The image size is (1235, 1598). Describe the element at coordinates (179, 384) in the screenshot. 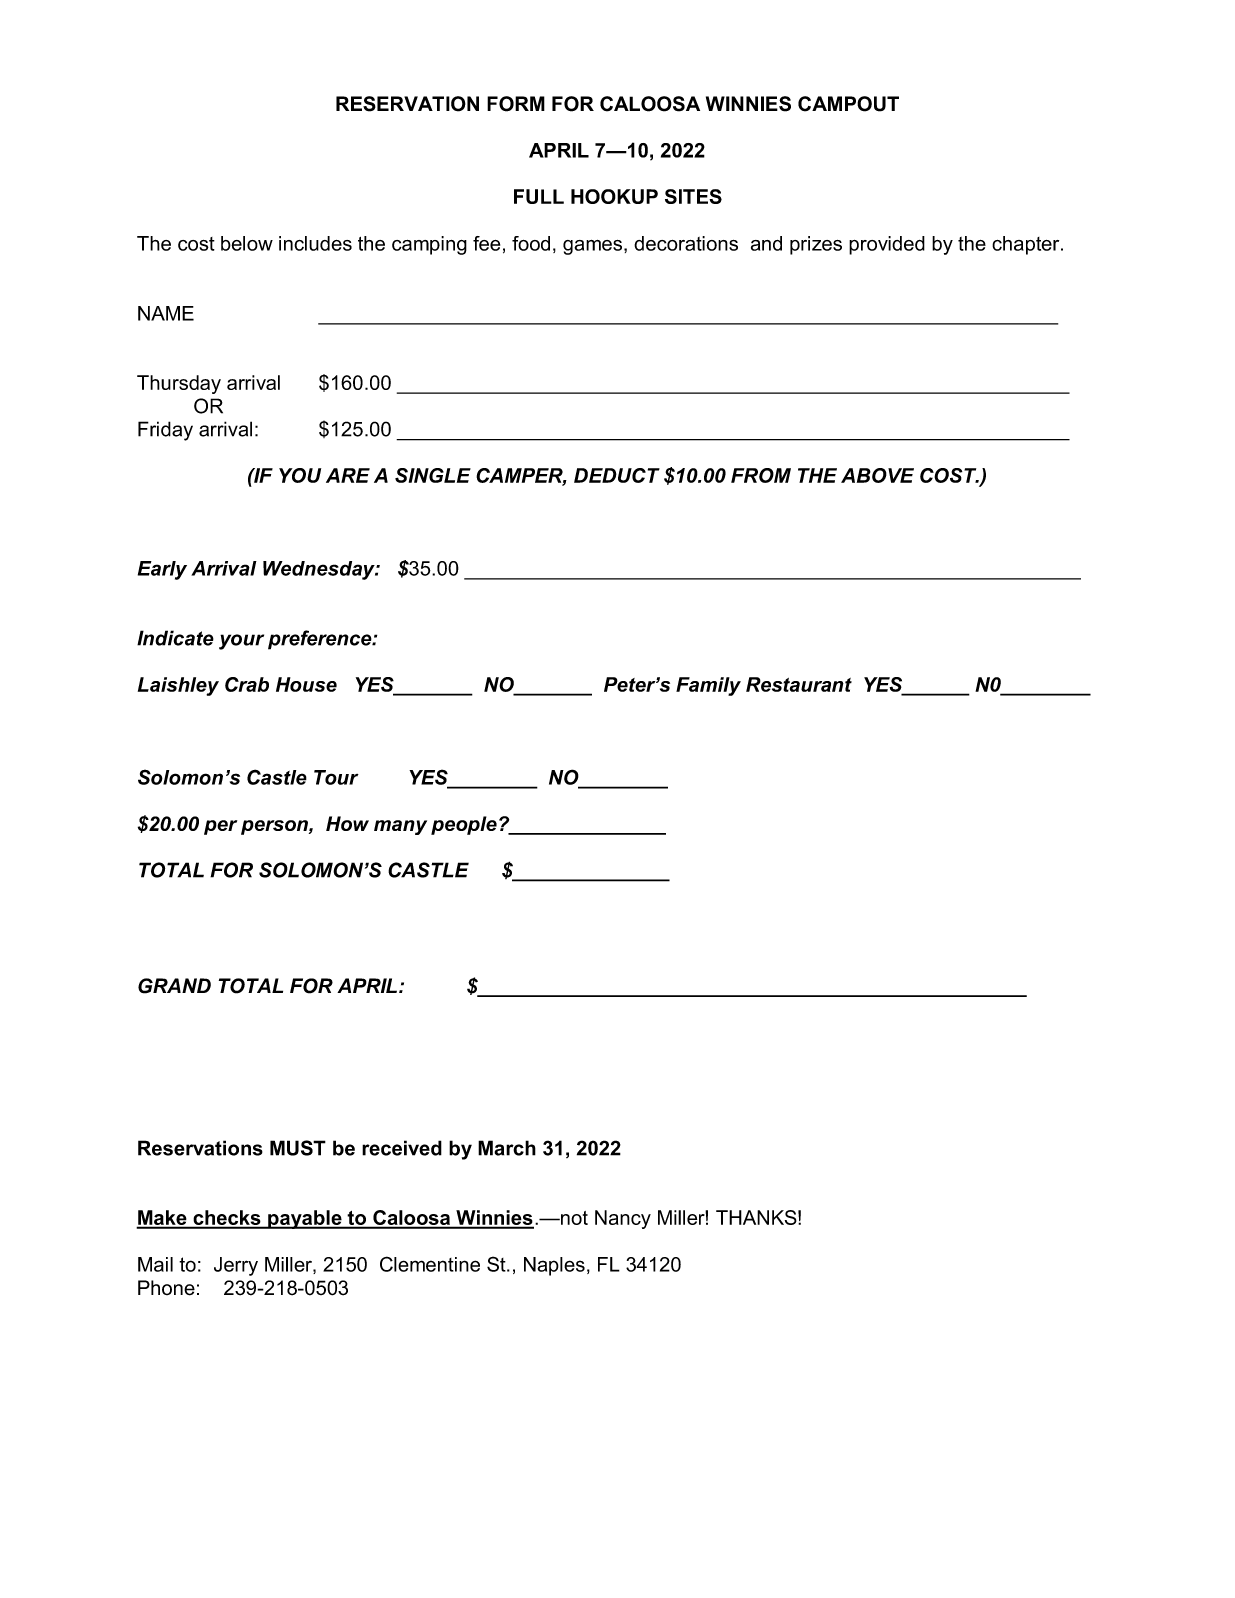

I see `Thursday` at that location.
